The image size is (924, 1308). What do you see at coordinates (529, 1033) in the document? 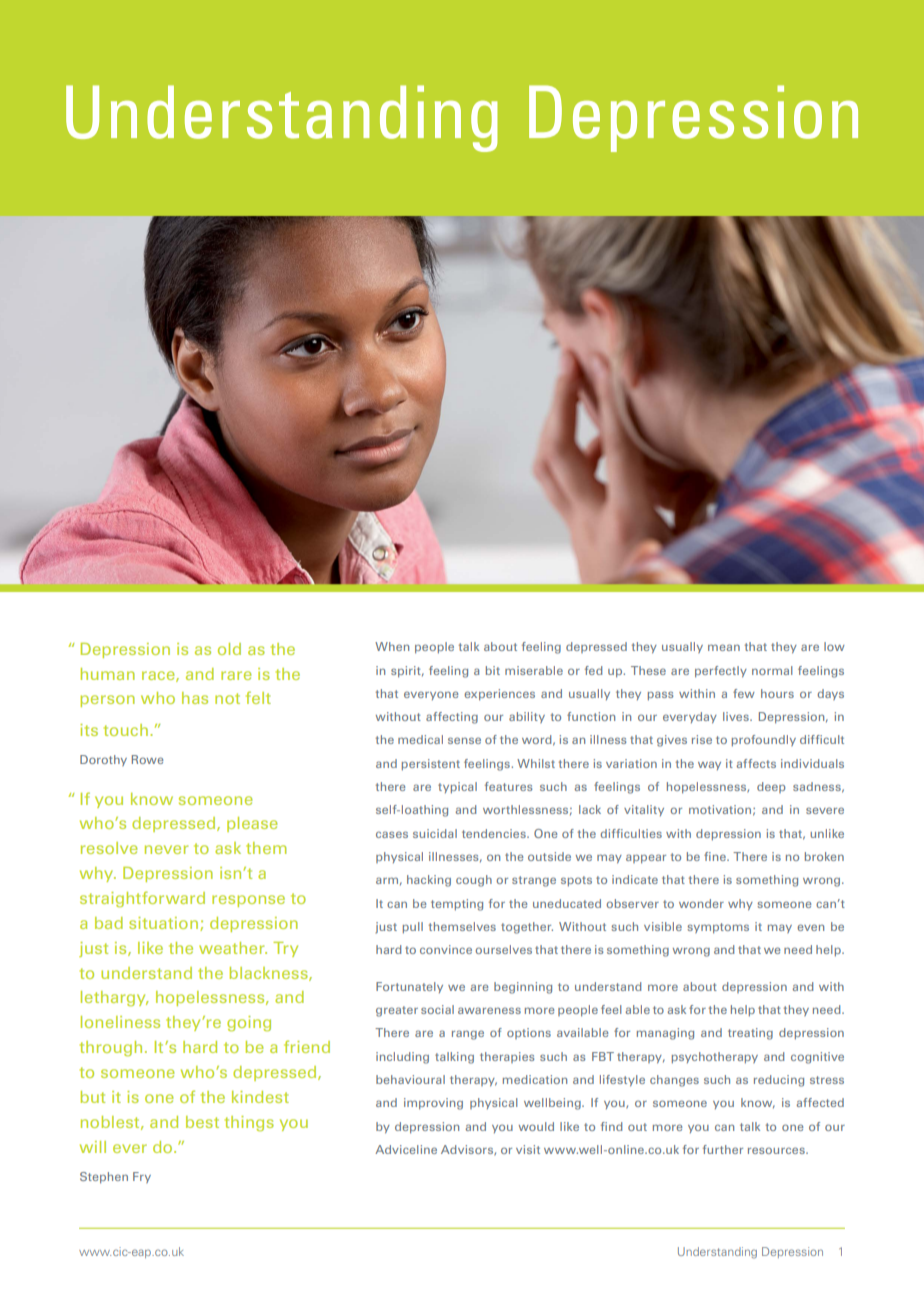
I see `options` at bounding box center [529, 1033].
